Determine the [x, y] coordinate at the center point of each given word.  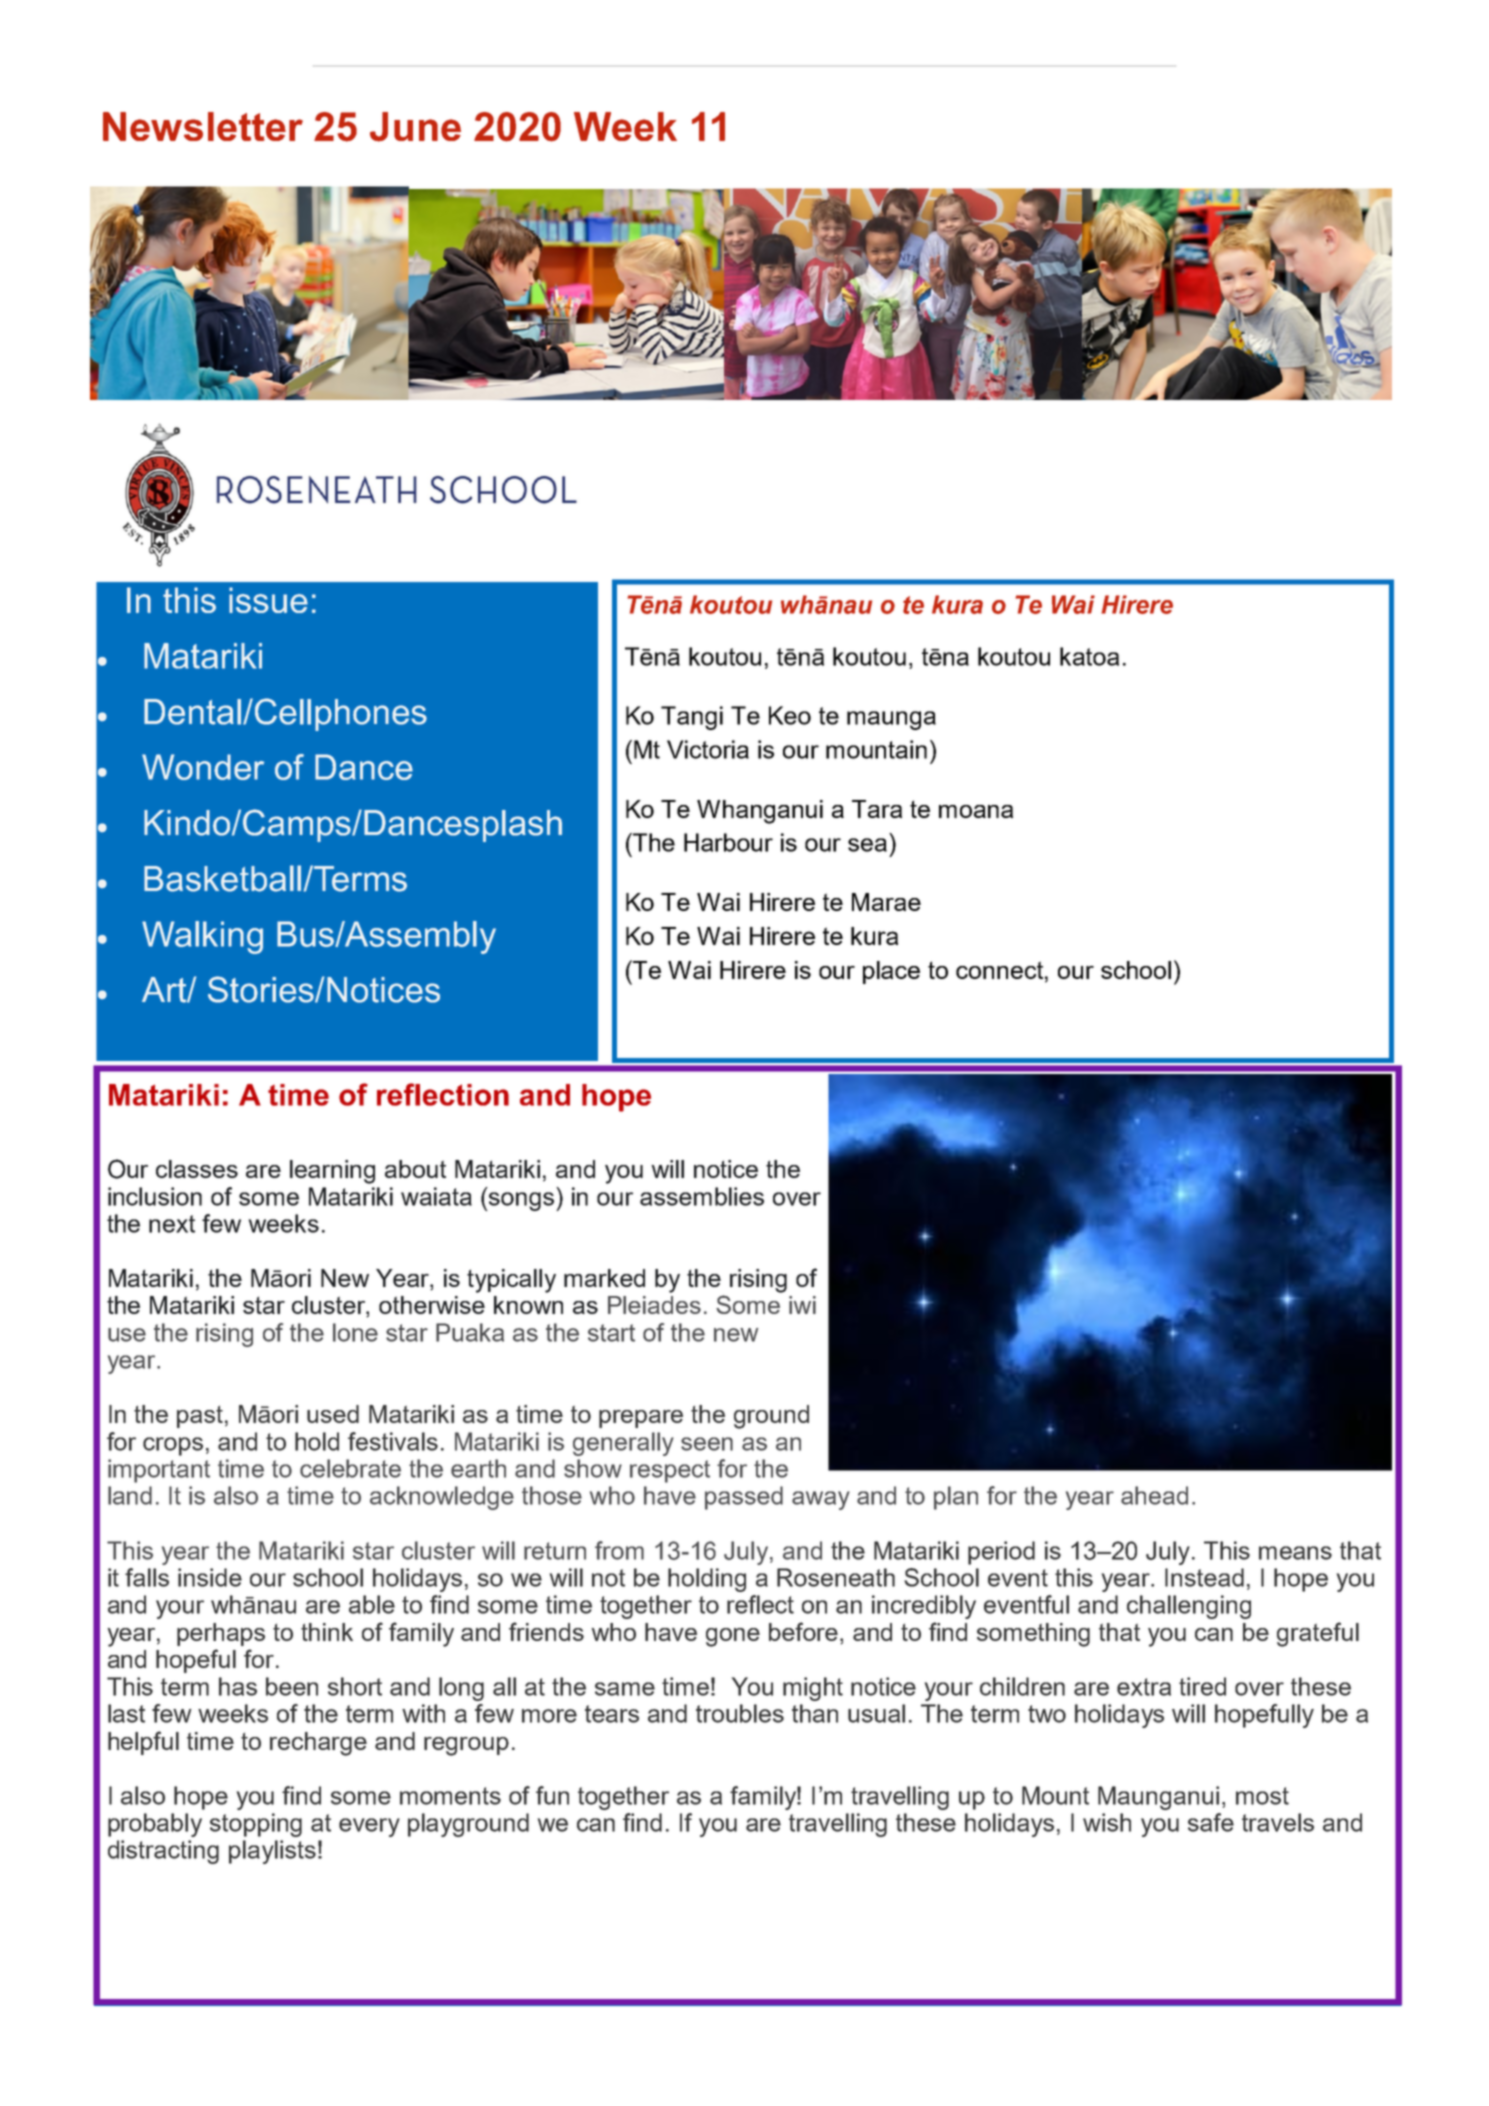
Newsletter [203, 126]
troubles [740, 1713]
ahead [1154, 1495]
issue [268, 600]
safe [1211, 1822]
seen [707, 1444]
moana [976, 811]
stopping [256, 1825]
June [415, 127]
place [891, 972]
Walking [202, 937]
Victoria [708, 749]
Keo [790, 715]
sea [867, 845]
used [333, 1414]
